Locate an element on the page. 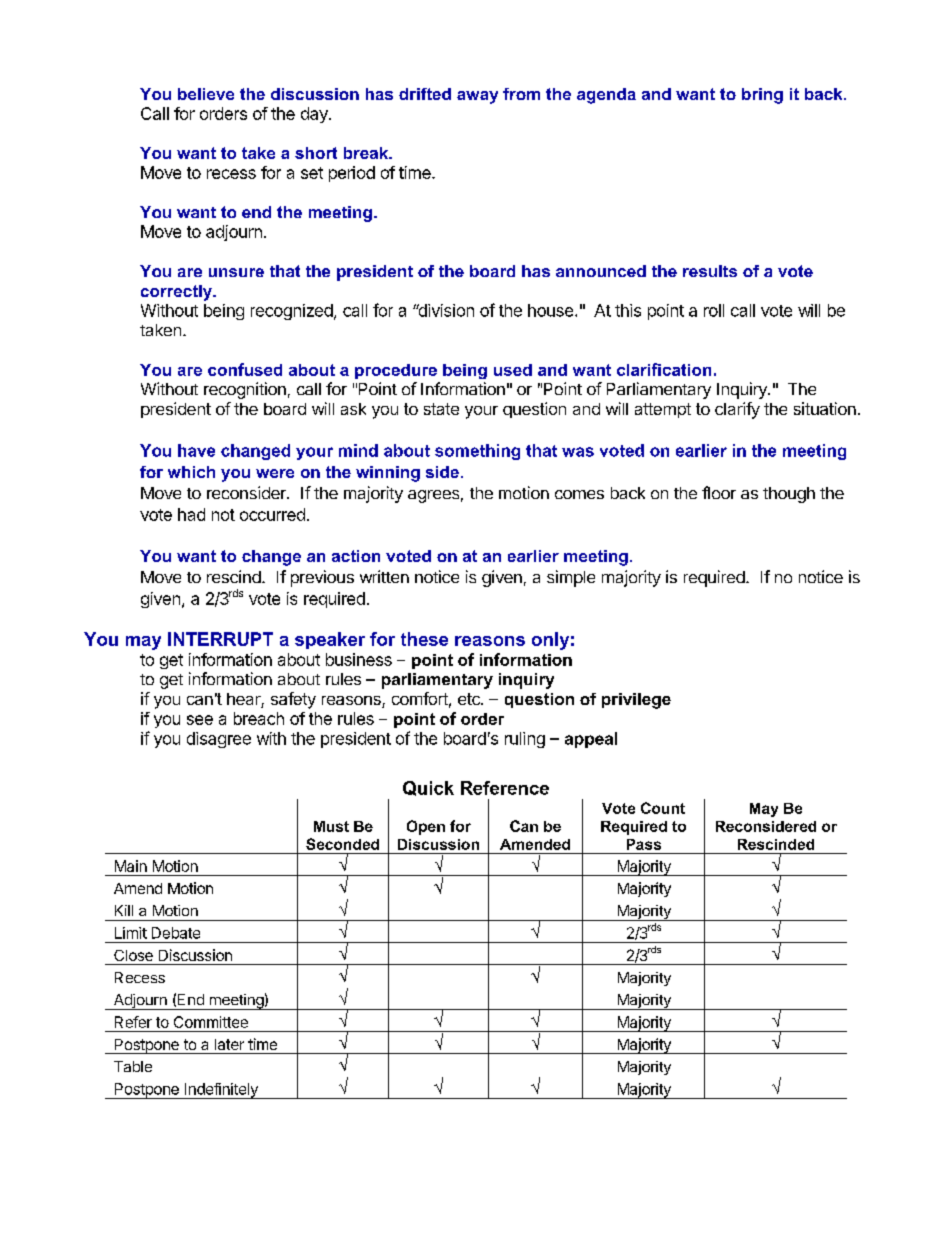 The width and height of the page is (952, 1233). bring is located at coordinates (762, 96).
